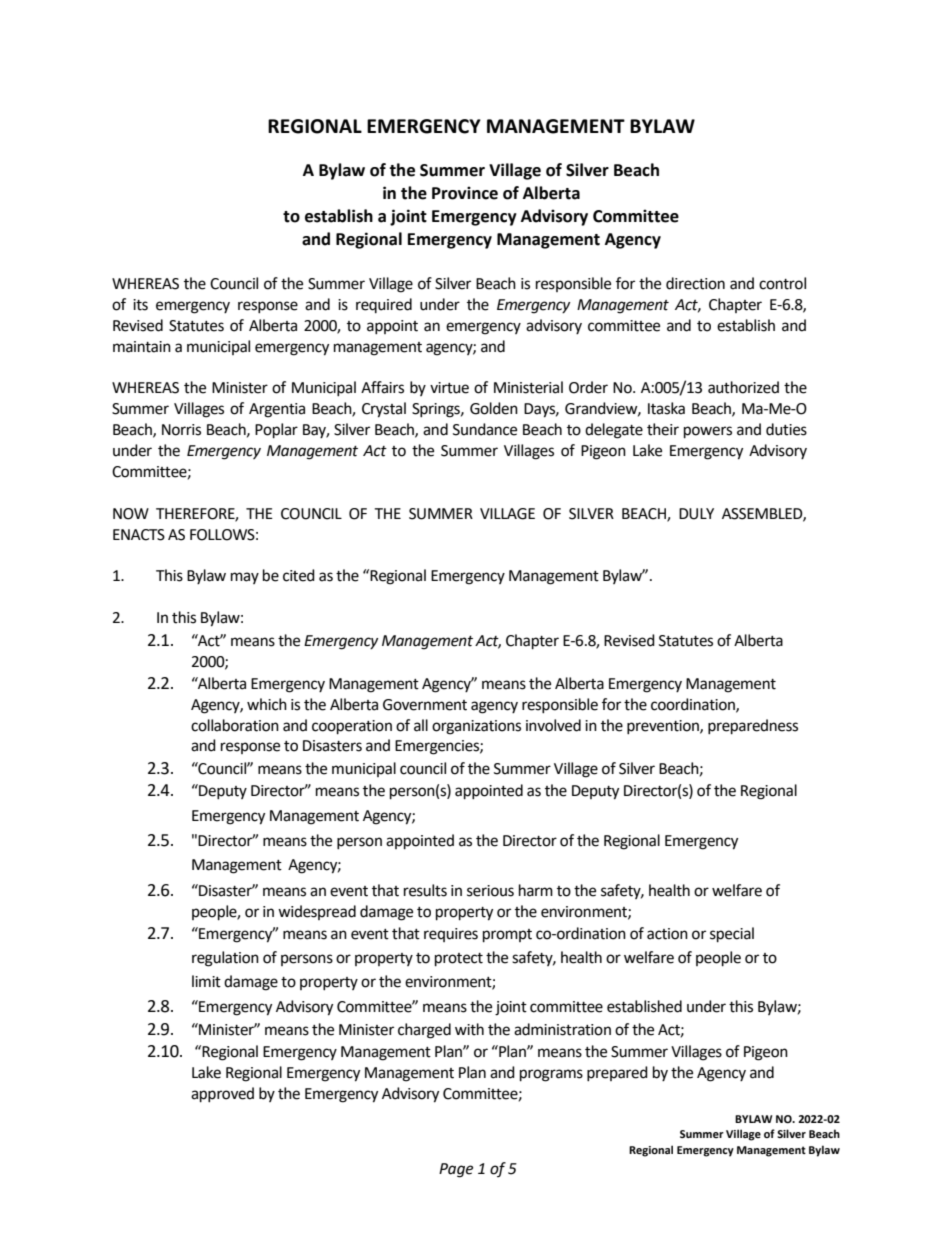 This screenshot has width=952, height=1233. Describe the element at coordinates (451, 935) in the screenshot. I see `requires` at that location.
